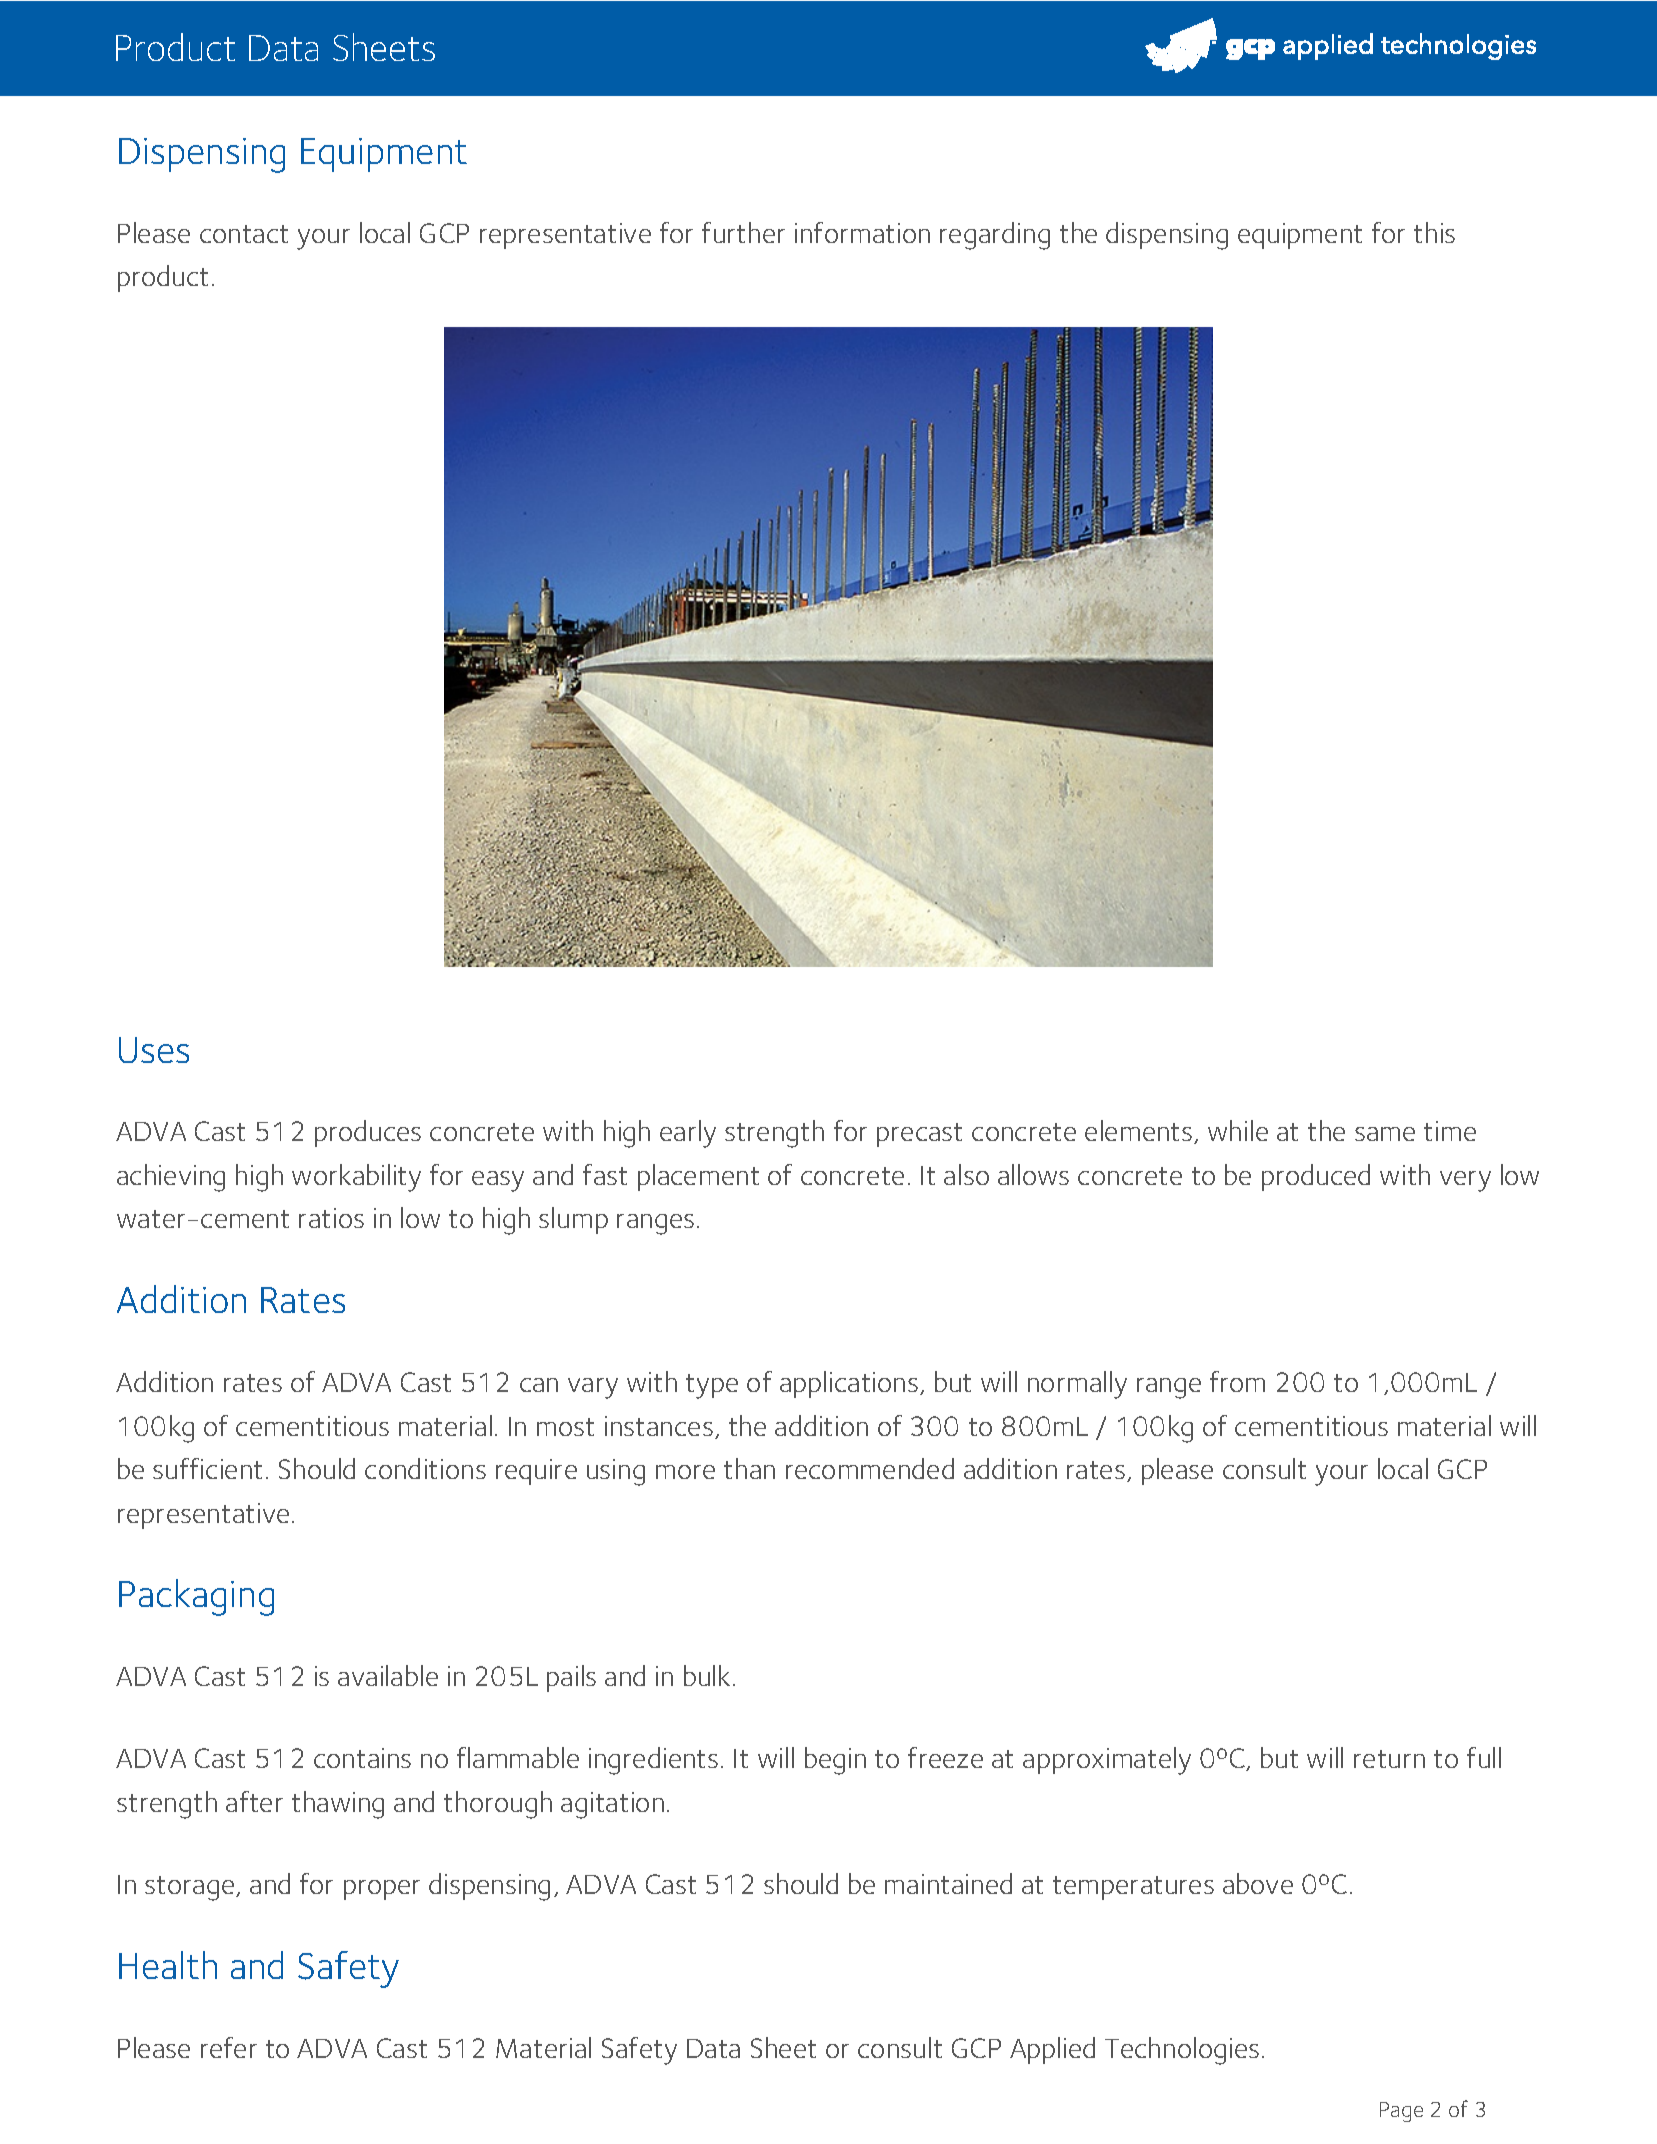  What do you see at coordinates (229, 2047) in the screenshot?
I see `refer` at bounding box center [229, 2047].
